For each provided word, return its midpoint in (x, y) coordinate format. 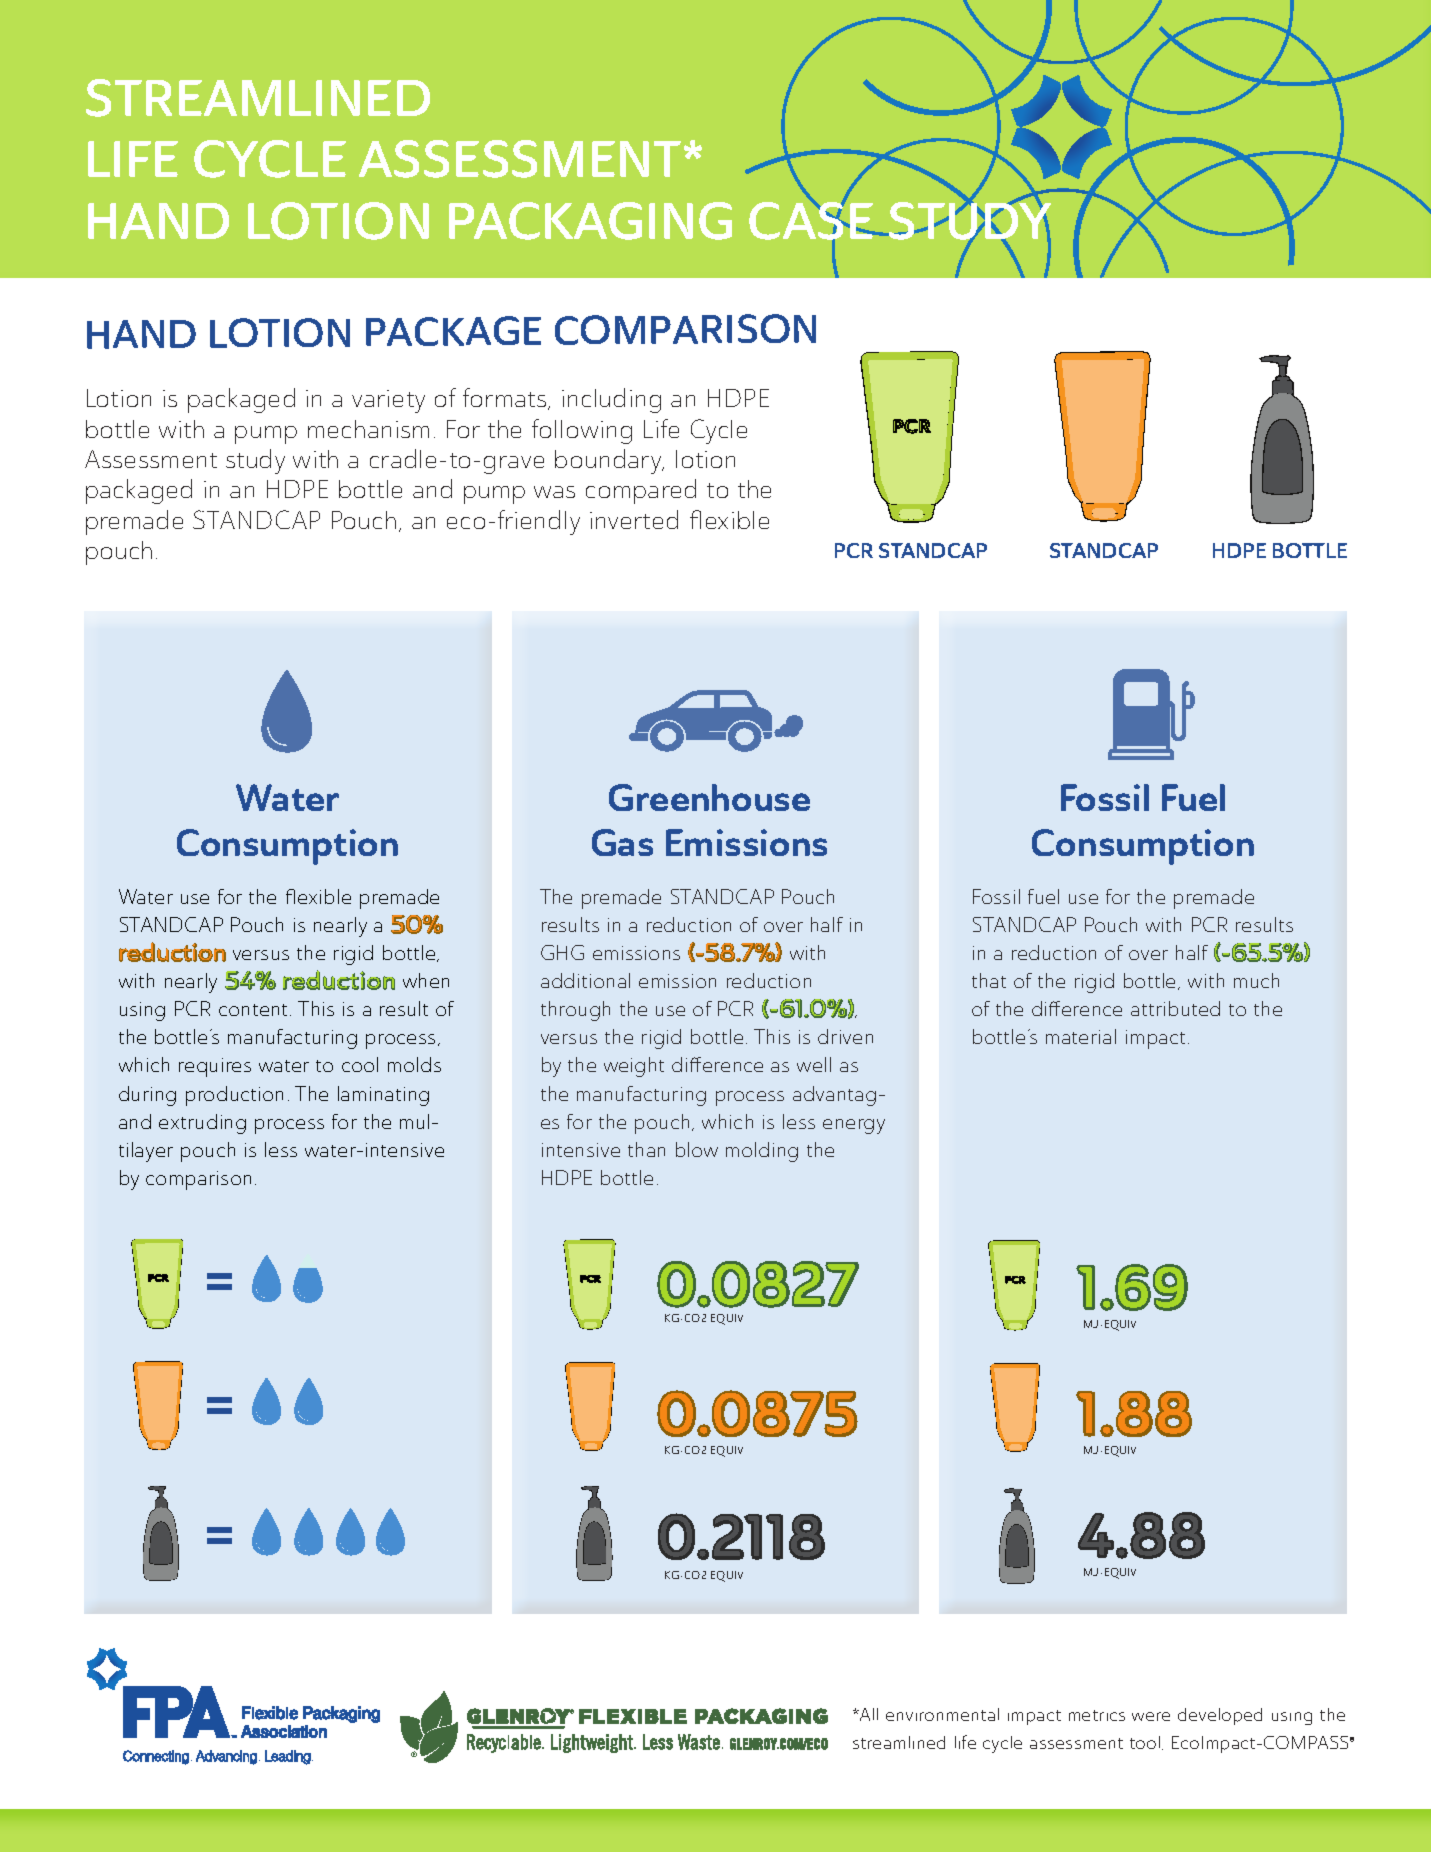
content (255, 1010)
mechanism (368, 429)
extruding (202, 1124)
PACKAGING (590, 221)
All (868, 1714)
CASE (812, 221)
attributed (1175, 1008)
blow (697, 1149)
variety (388, 401)
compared (641, 491)
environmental (942, 1714)
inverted (634, 519)
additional (585, 980)
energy (854, 1126)
